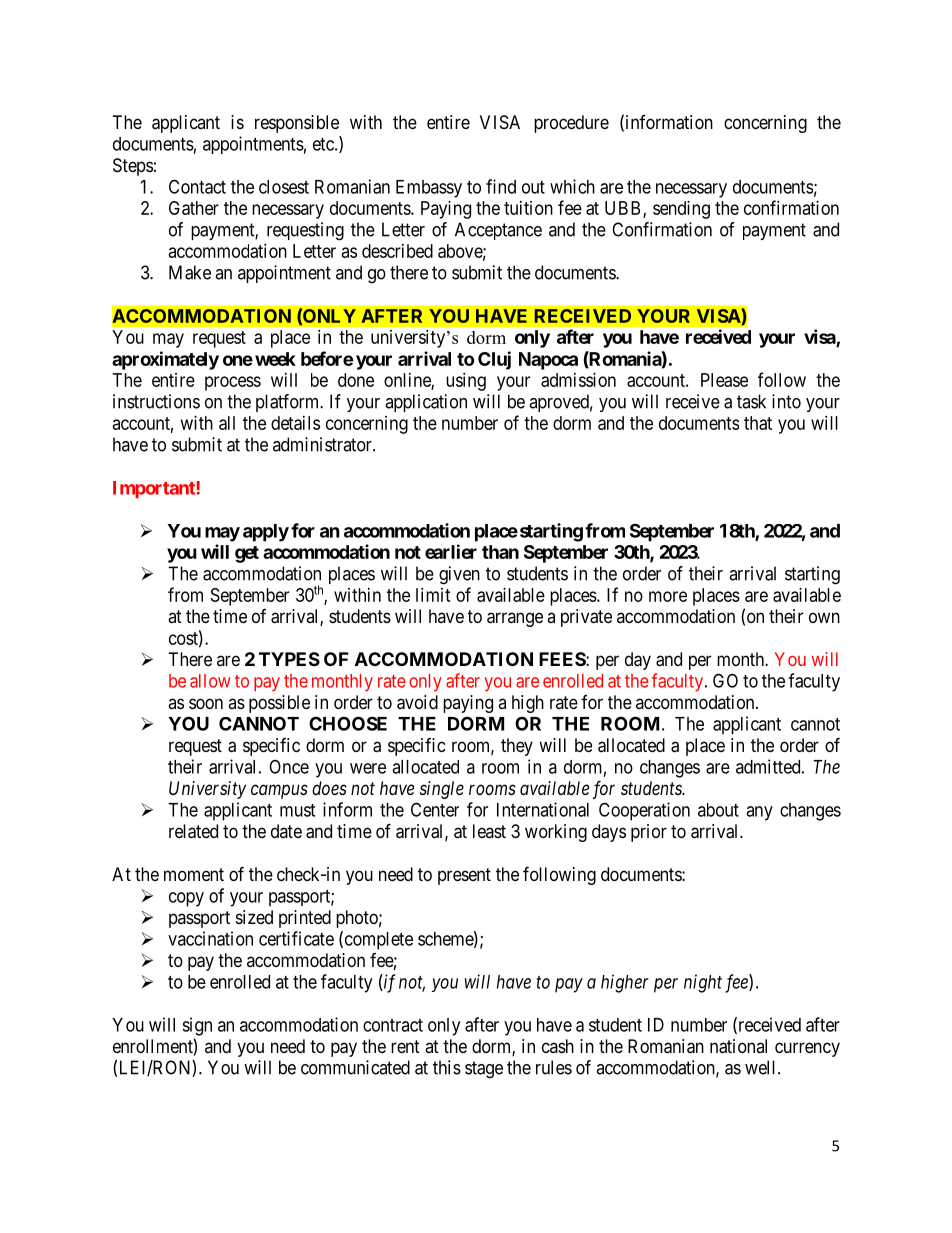  What do you see at coordinates (197, 186) in the document?
I see `Contact` at bounding box center [197, 186].
